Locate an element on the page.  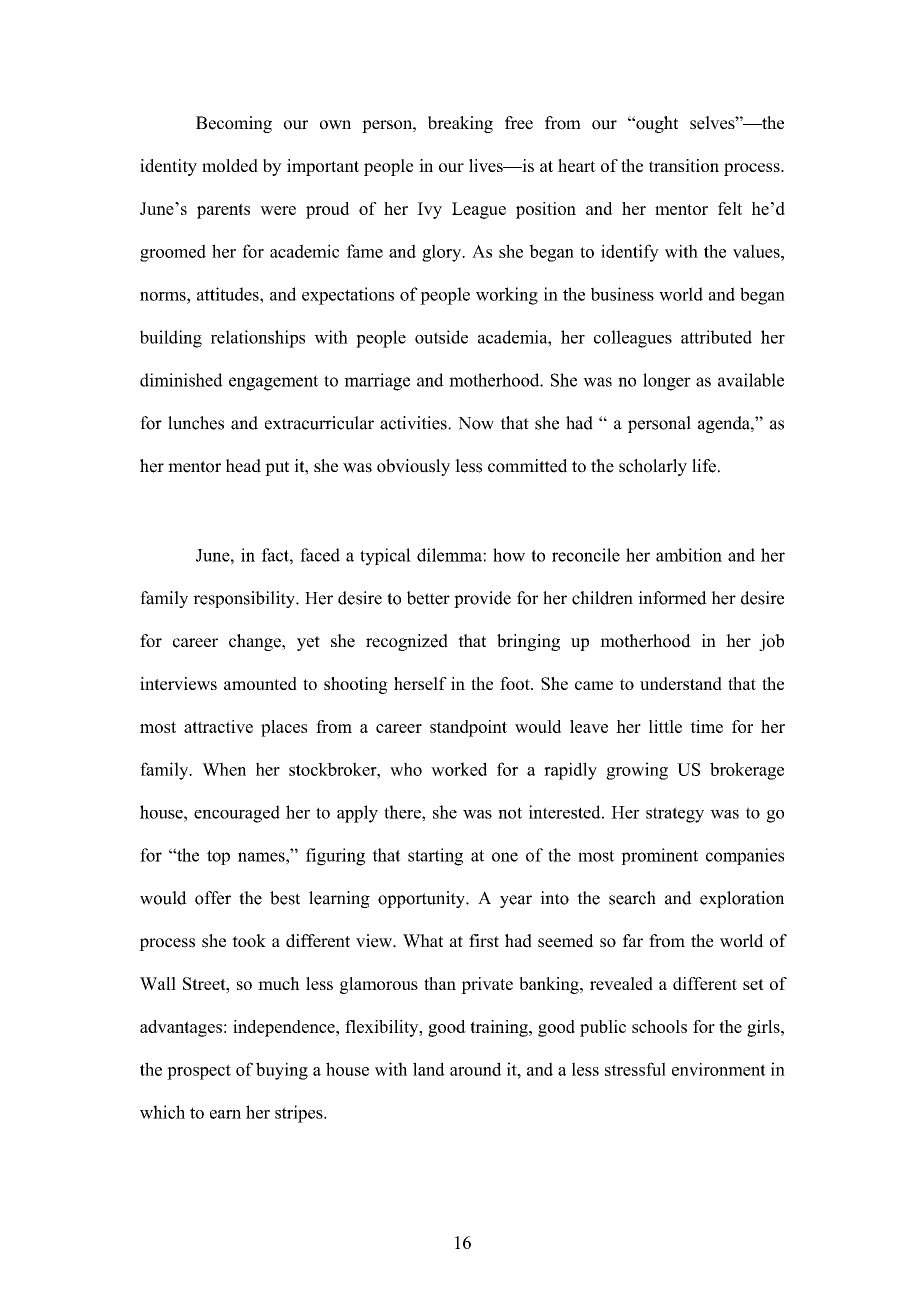
breaking is located at coordinates (460, 124).
